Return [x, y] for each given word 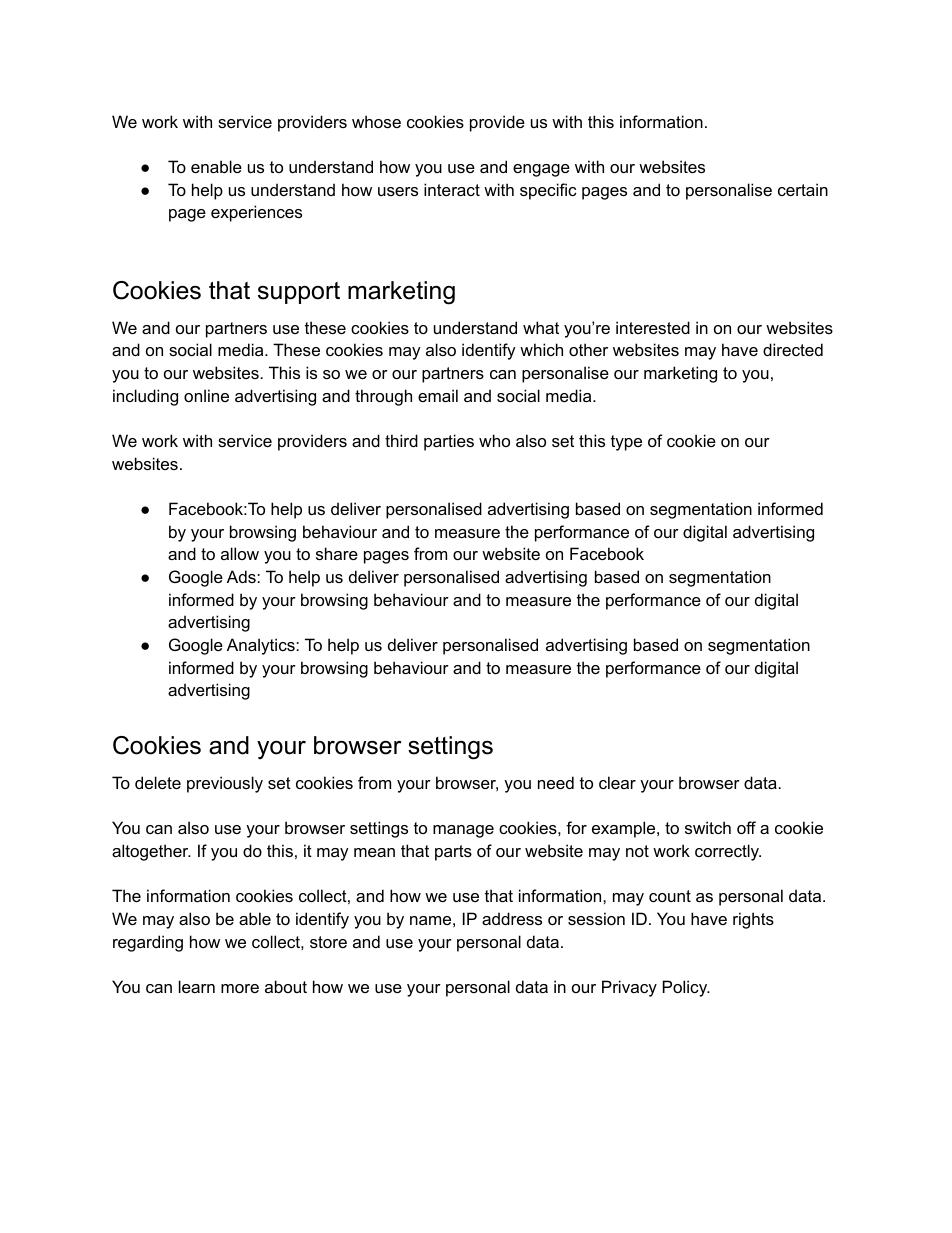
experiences [256, 213]
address [512, 918]
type [626, 443]
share [337, 553]
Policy [686, 988]
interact [452, 189]
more [240, 988]
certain [803, 189]
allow [240, 553]
